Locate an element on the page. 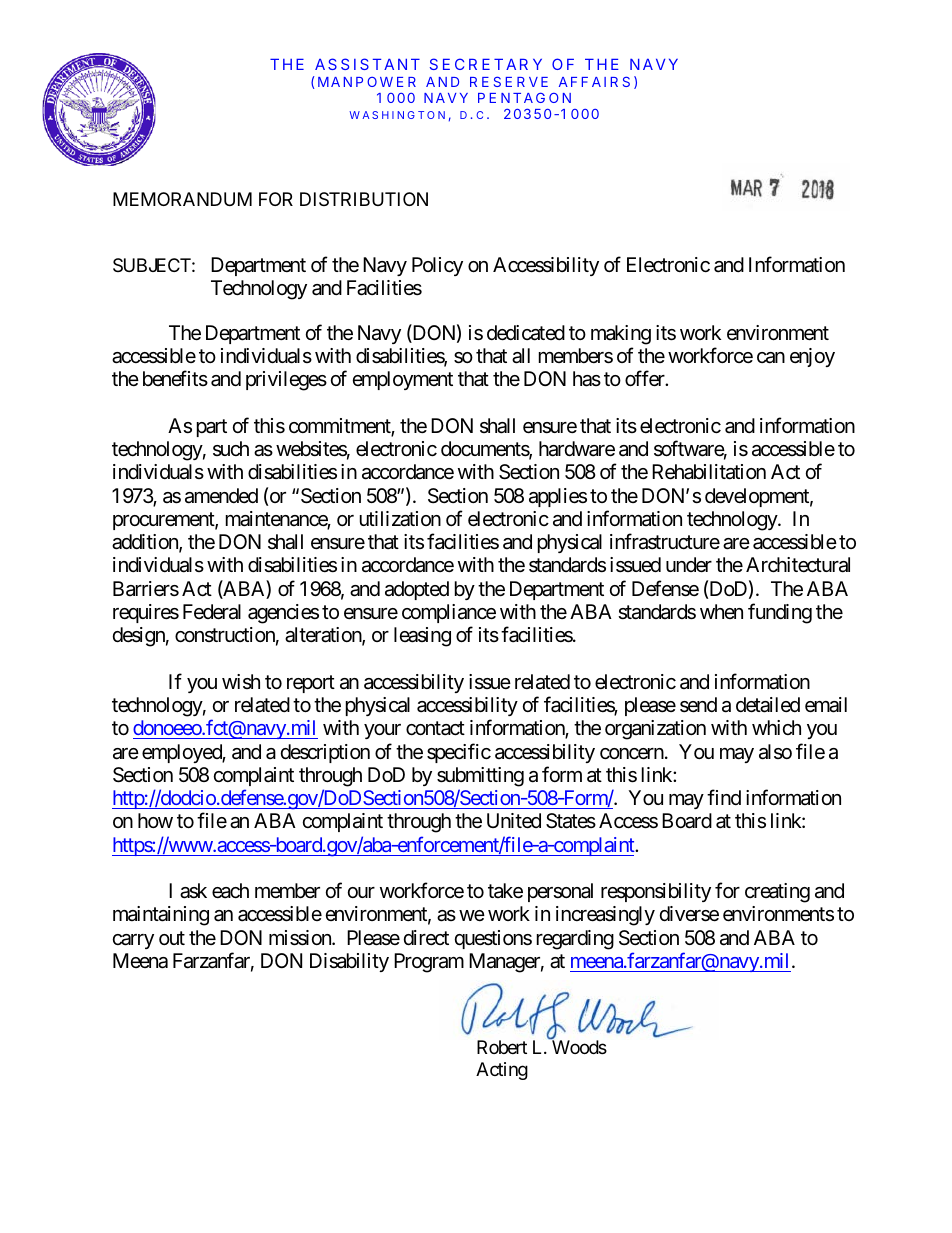 The height and width of the image is (1233, 952). SECRETARY is located at coordinates (486, 64).
